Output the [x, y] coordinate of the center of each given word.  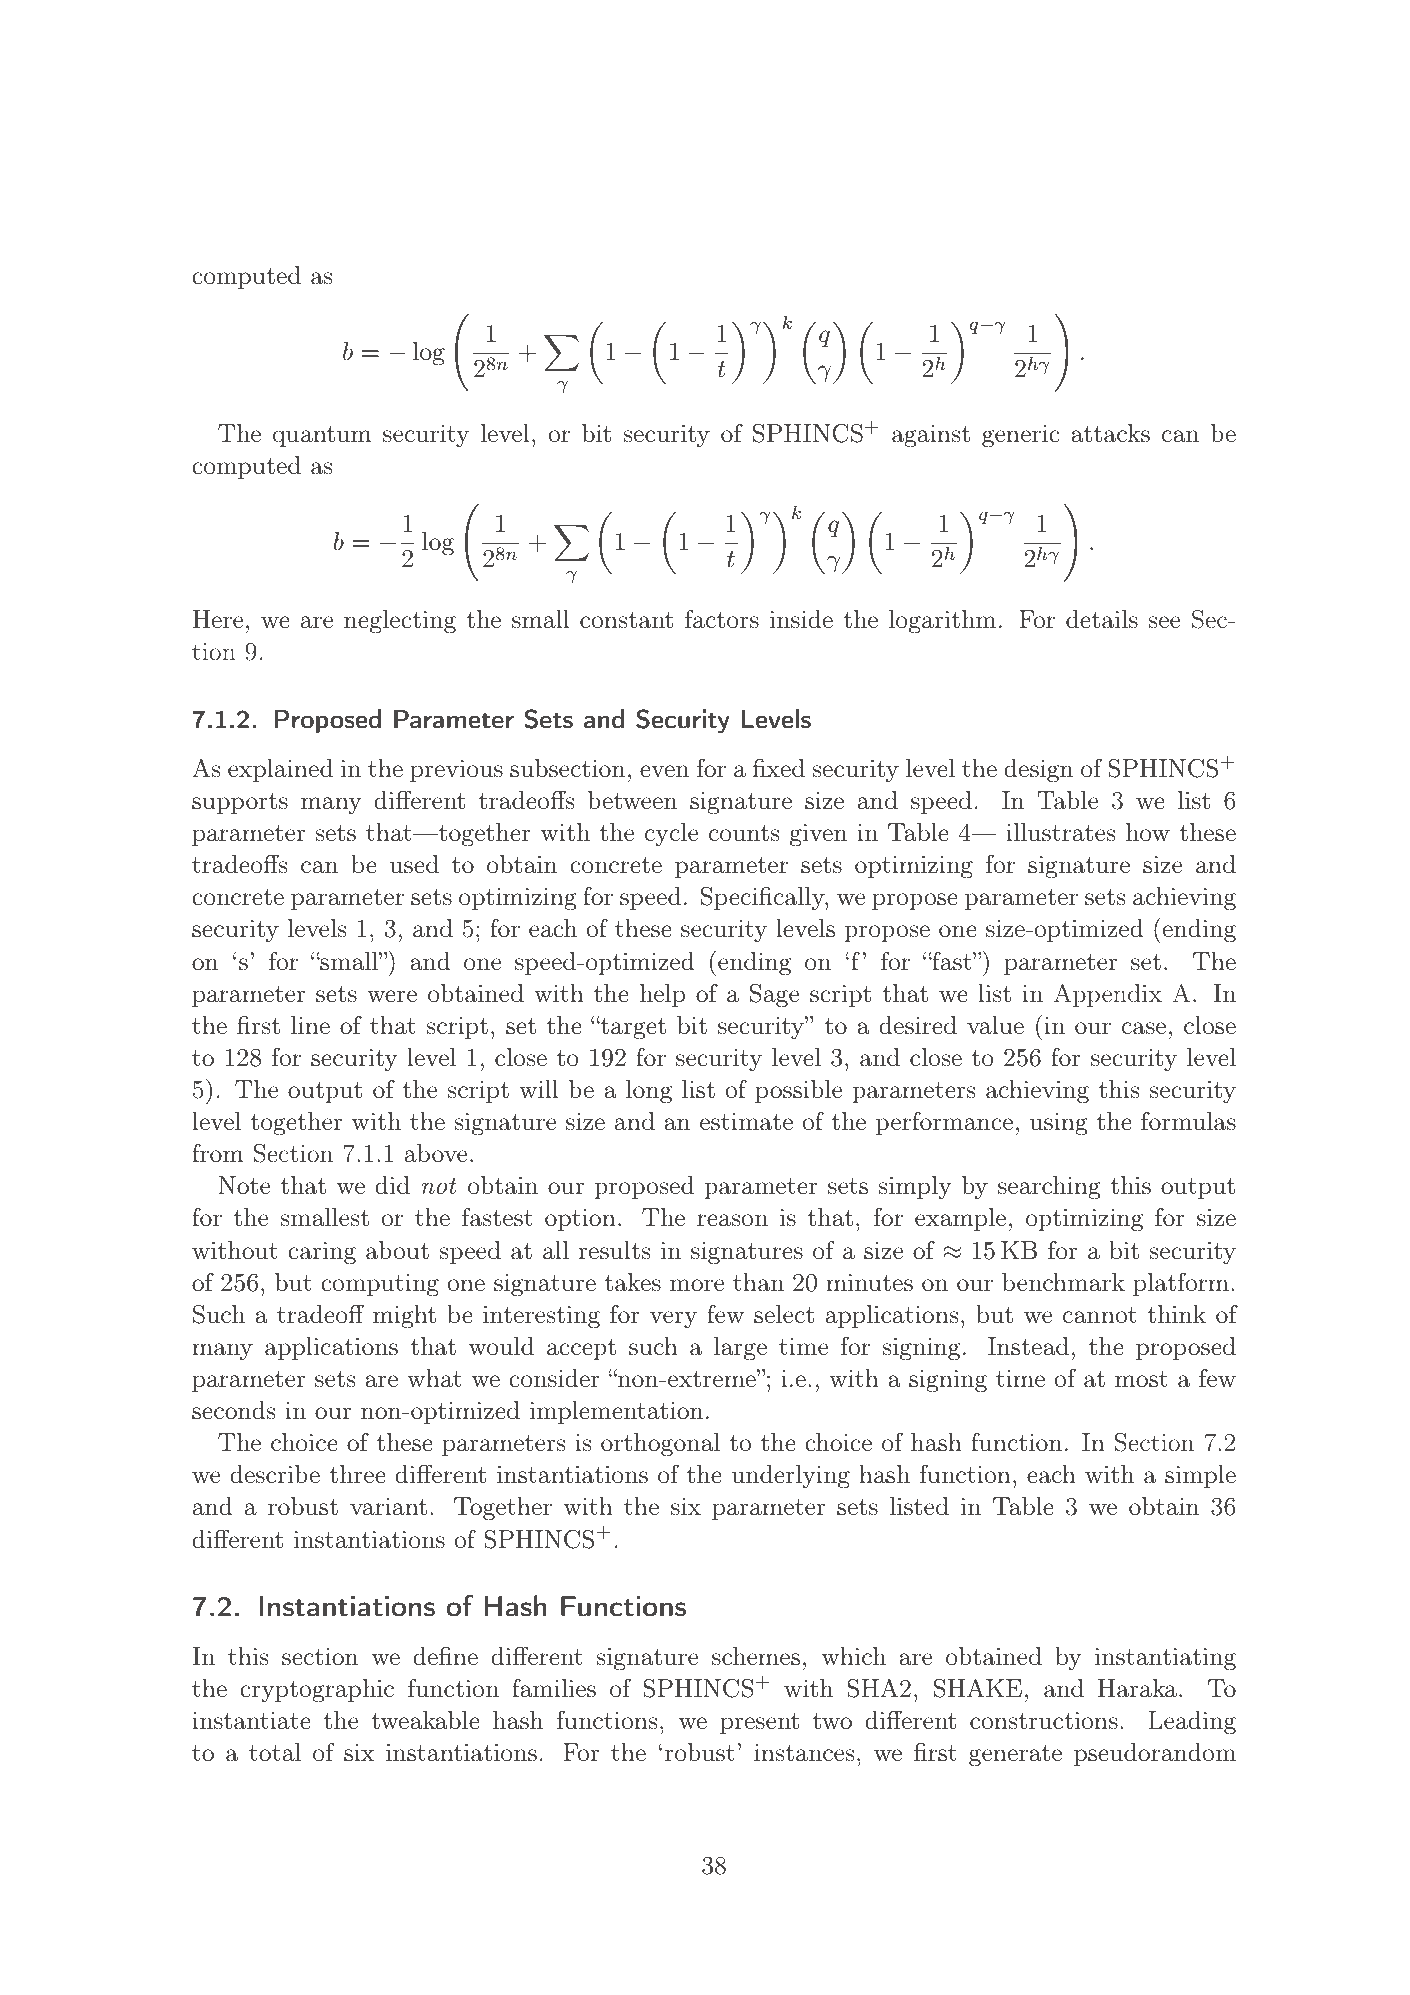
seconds [233, 1410]
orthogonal [660, 1445]
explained [280, 770]
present [759, 1723]
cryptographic [317, 1691]
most [1141, 1379]
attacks [1110, 433]
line [310, 1025]
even [664, 771]
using [1059, 1124]
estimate [746, 1122]
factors [722, 619]
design [1038, 771]
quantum [322, 436]
